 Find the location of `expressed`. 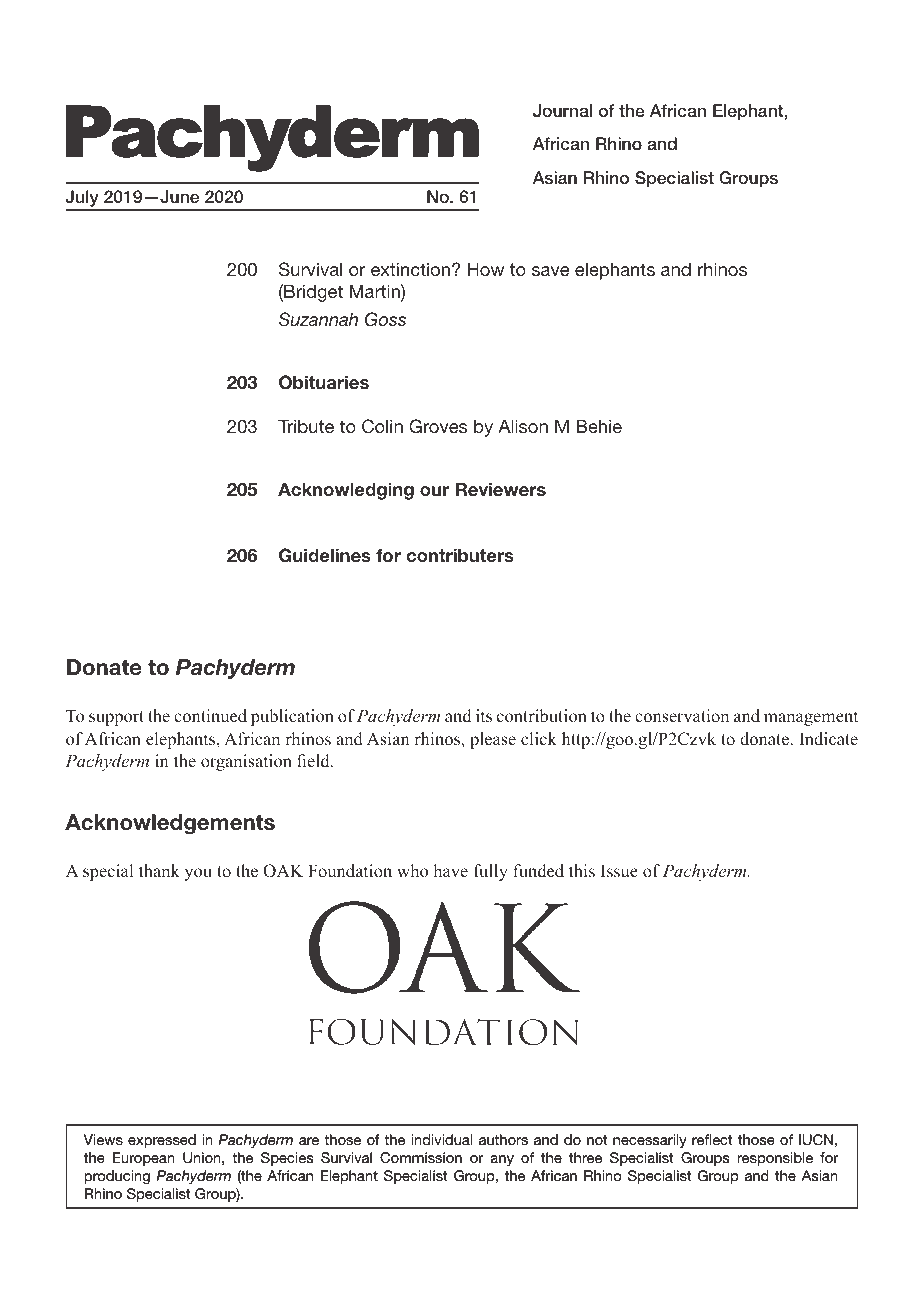

expressed is located at coordinates (162, 1141).
